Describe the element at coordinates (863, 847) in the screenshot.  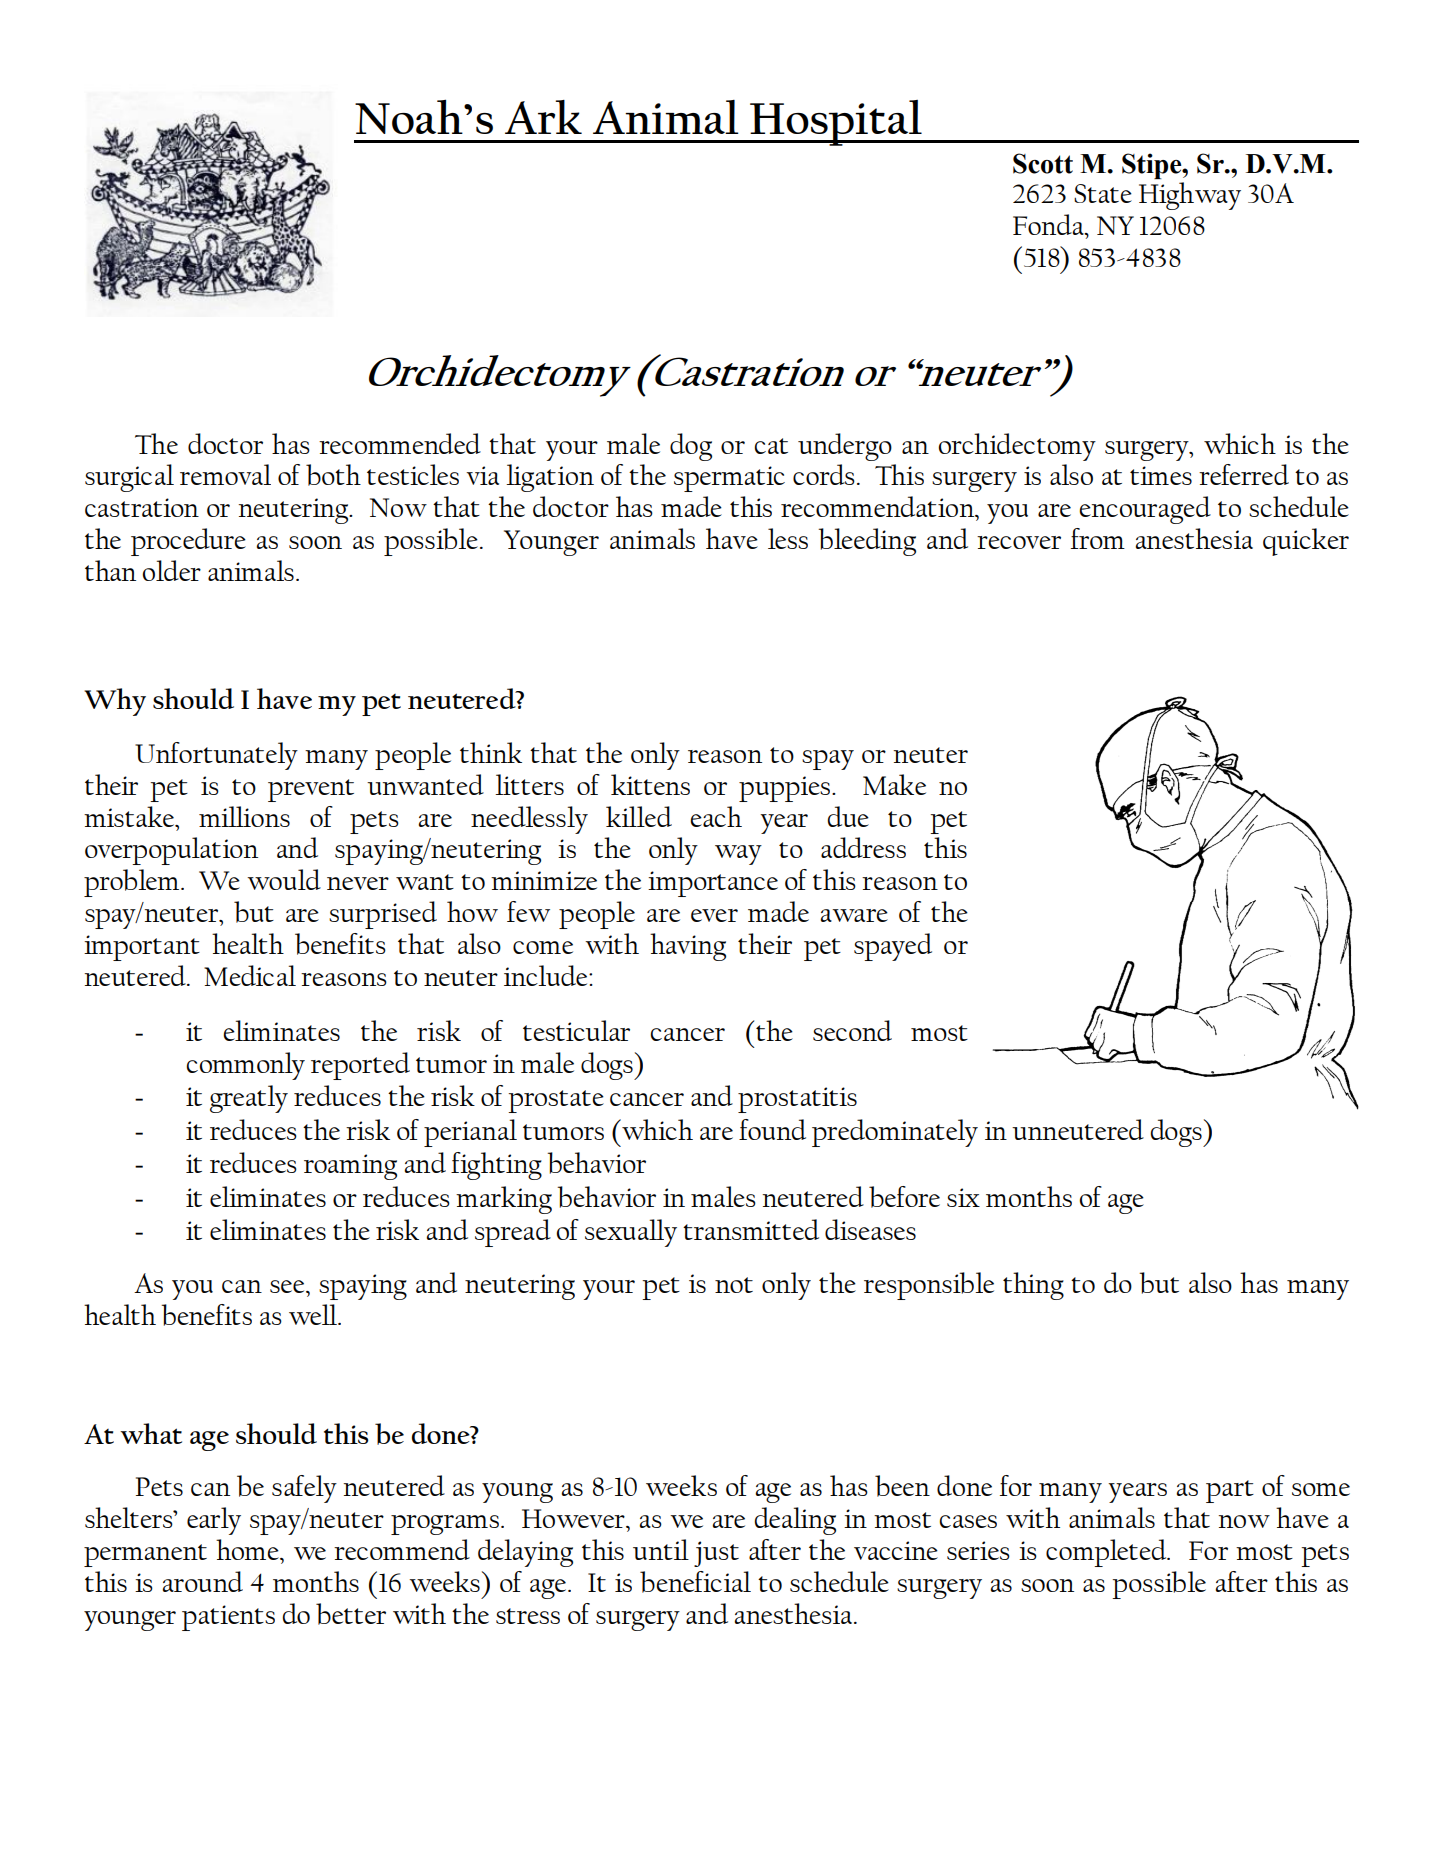
I see `address` at that location.
